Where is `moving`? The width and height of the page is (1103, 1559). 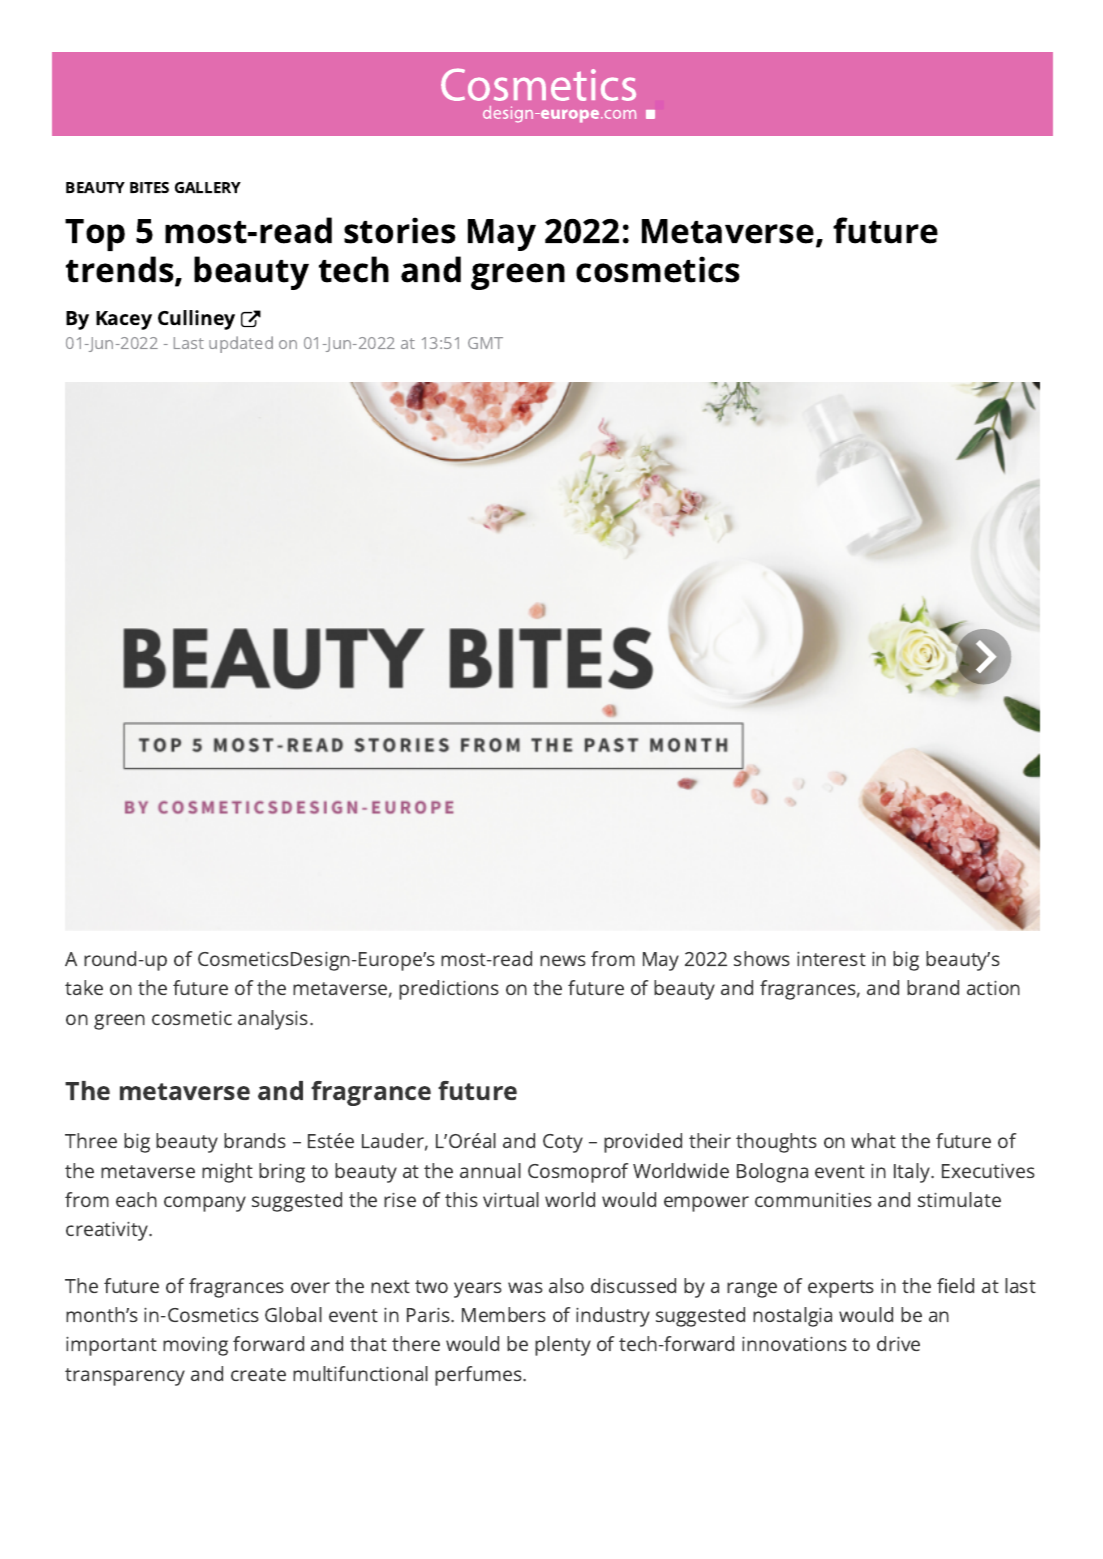
moving is located at coordinates (195, 1346).
